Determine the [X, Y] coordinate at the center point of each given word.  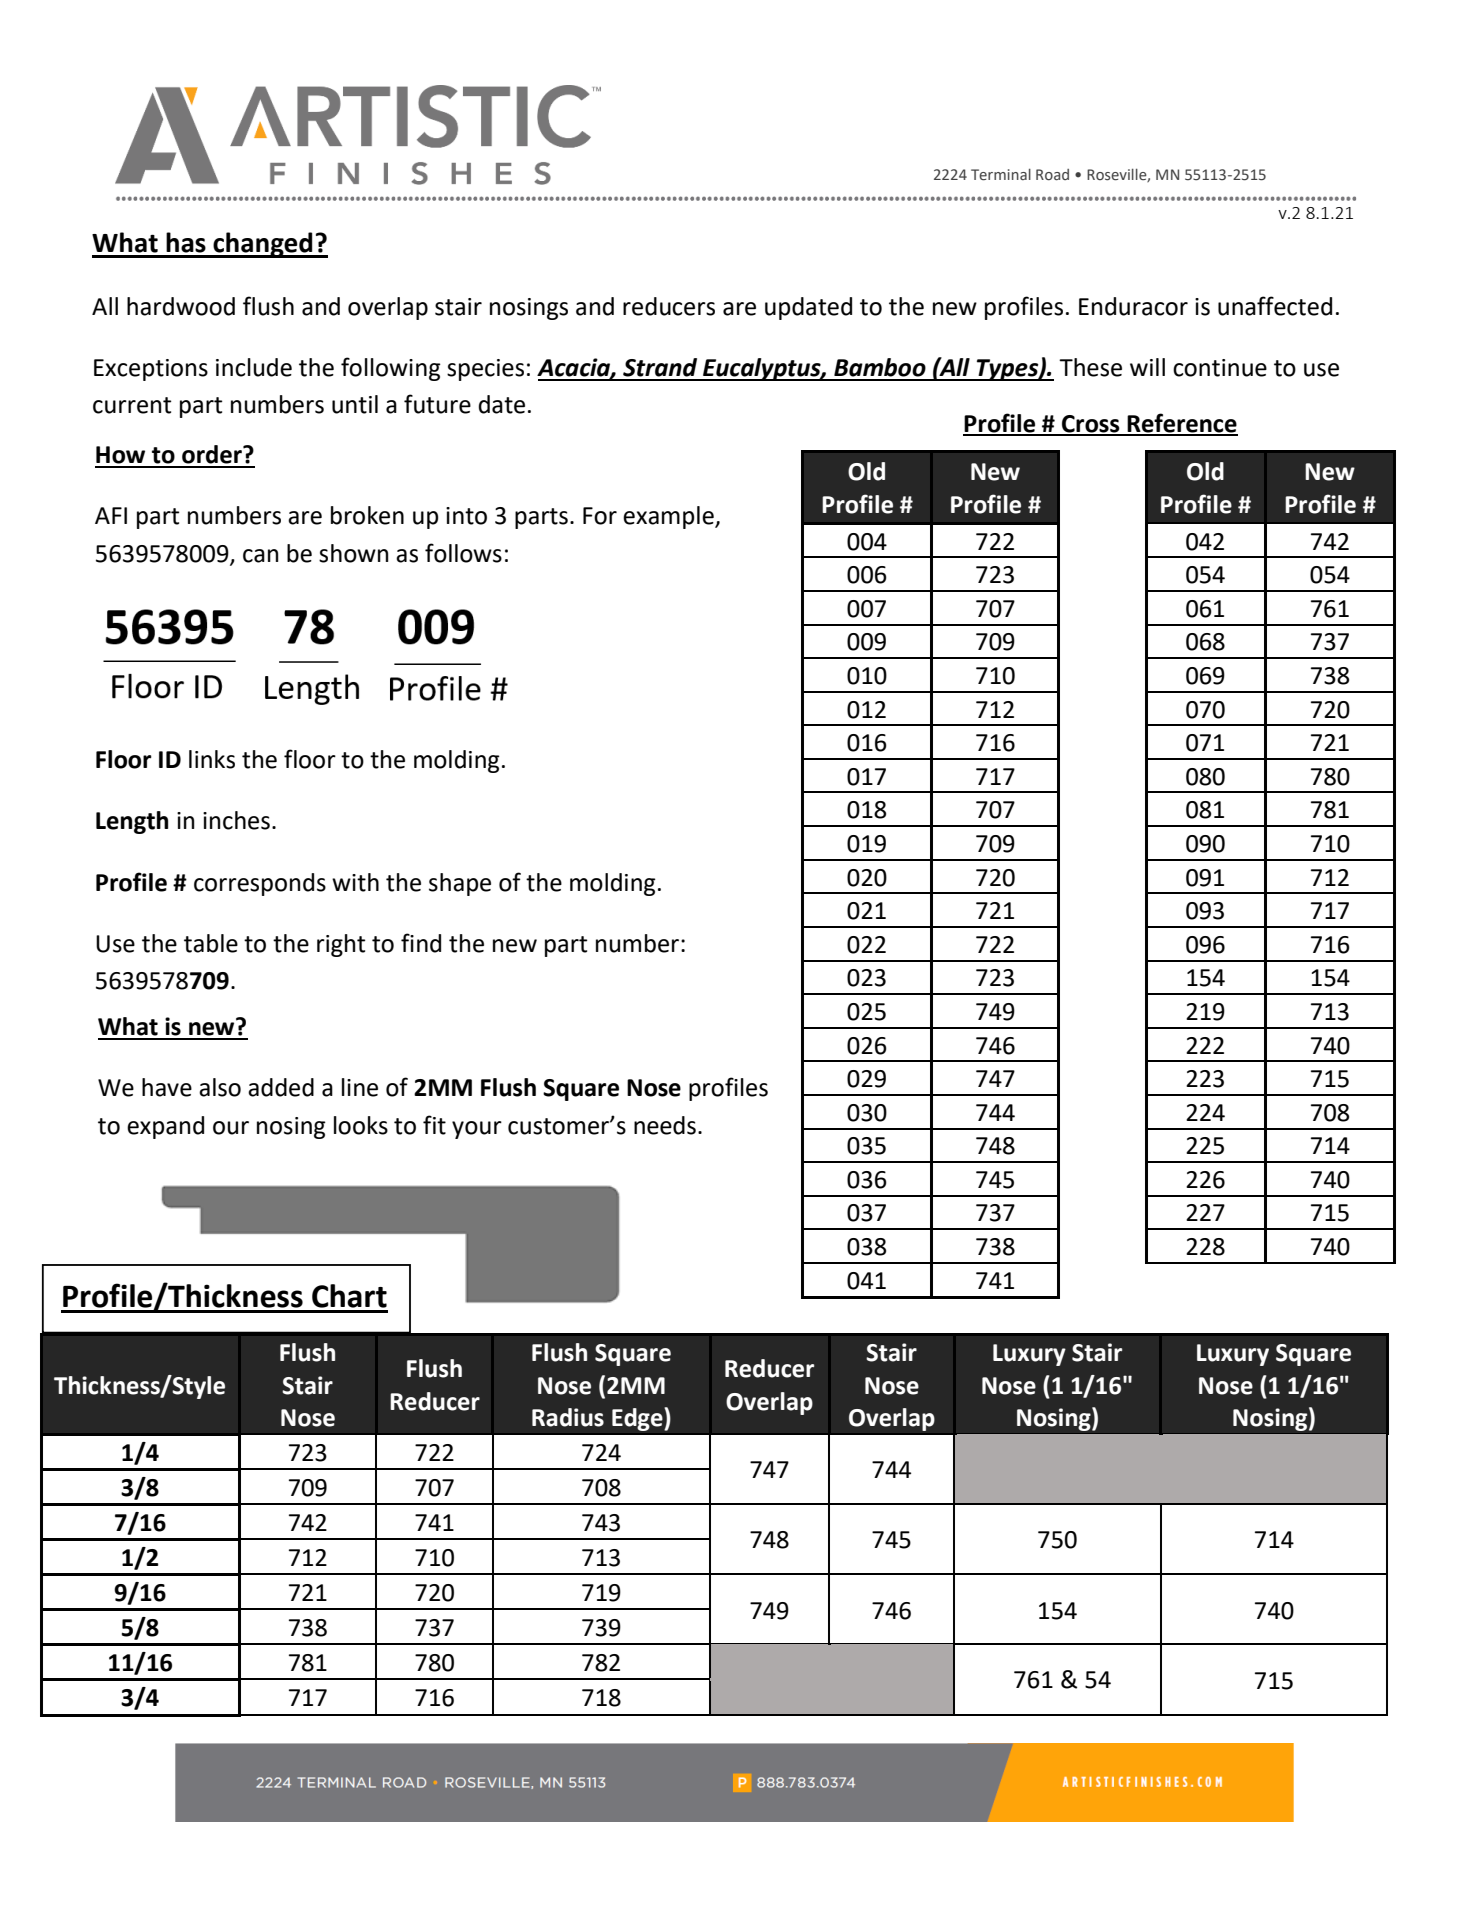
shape [460, 884]
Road [1052, 175]
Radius [568, 1417]
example [669, 517]
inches [236, 820]
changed [263, 245]
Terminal [1001, 175]
